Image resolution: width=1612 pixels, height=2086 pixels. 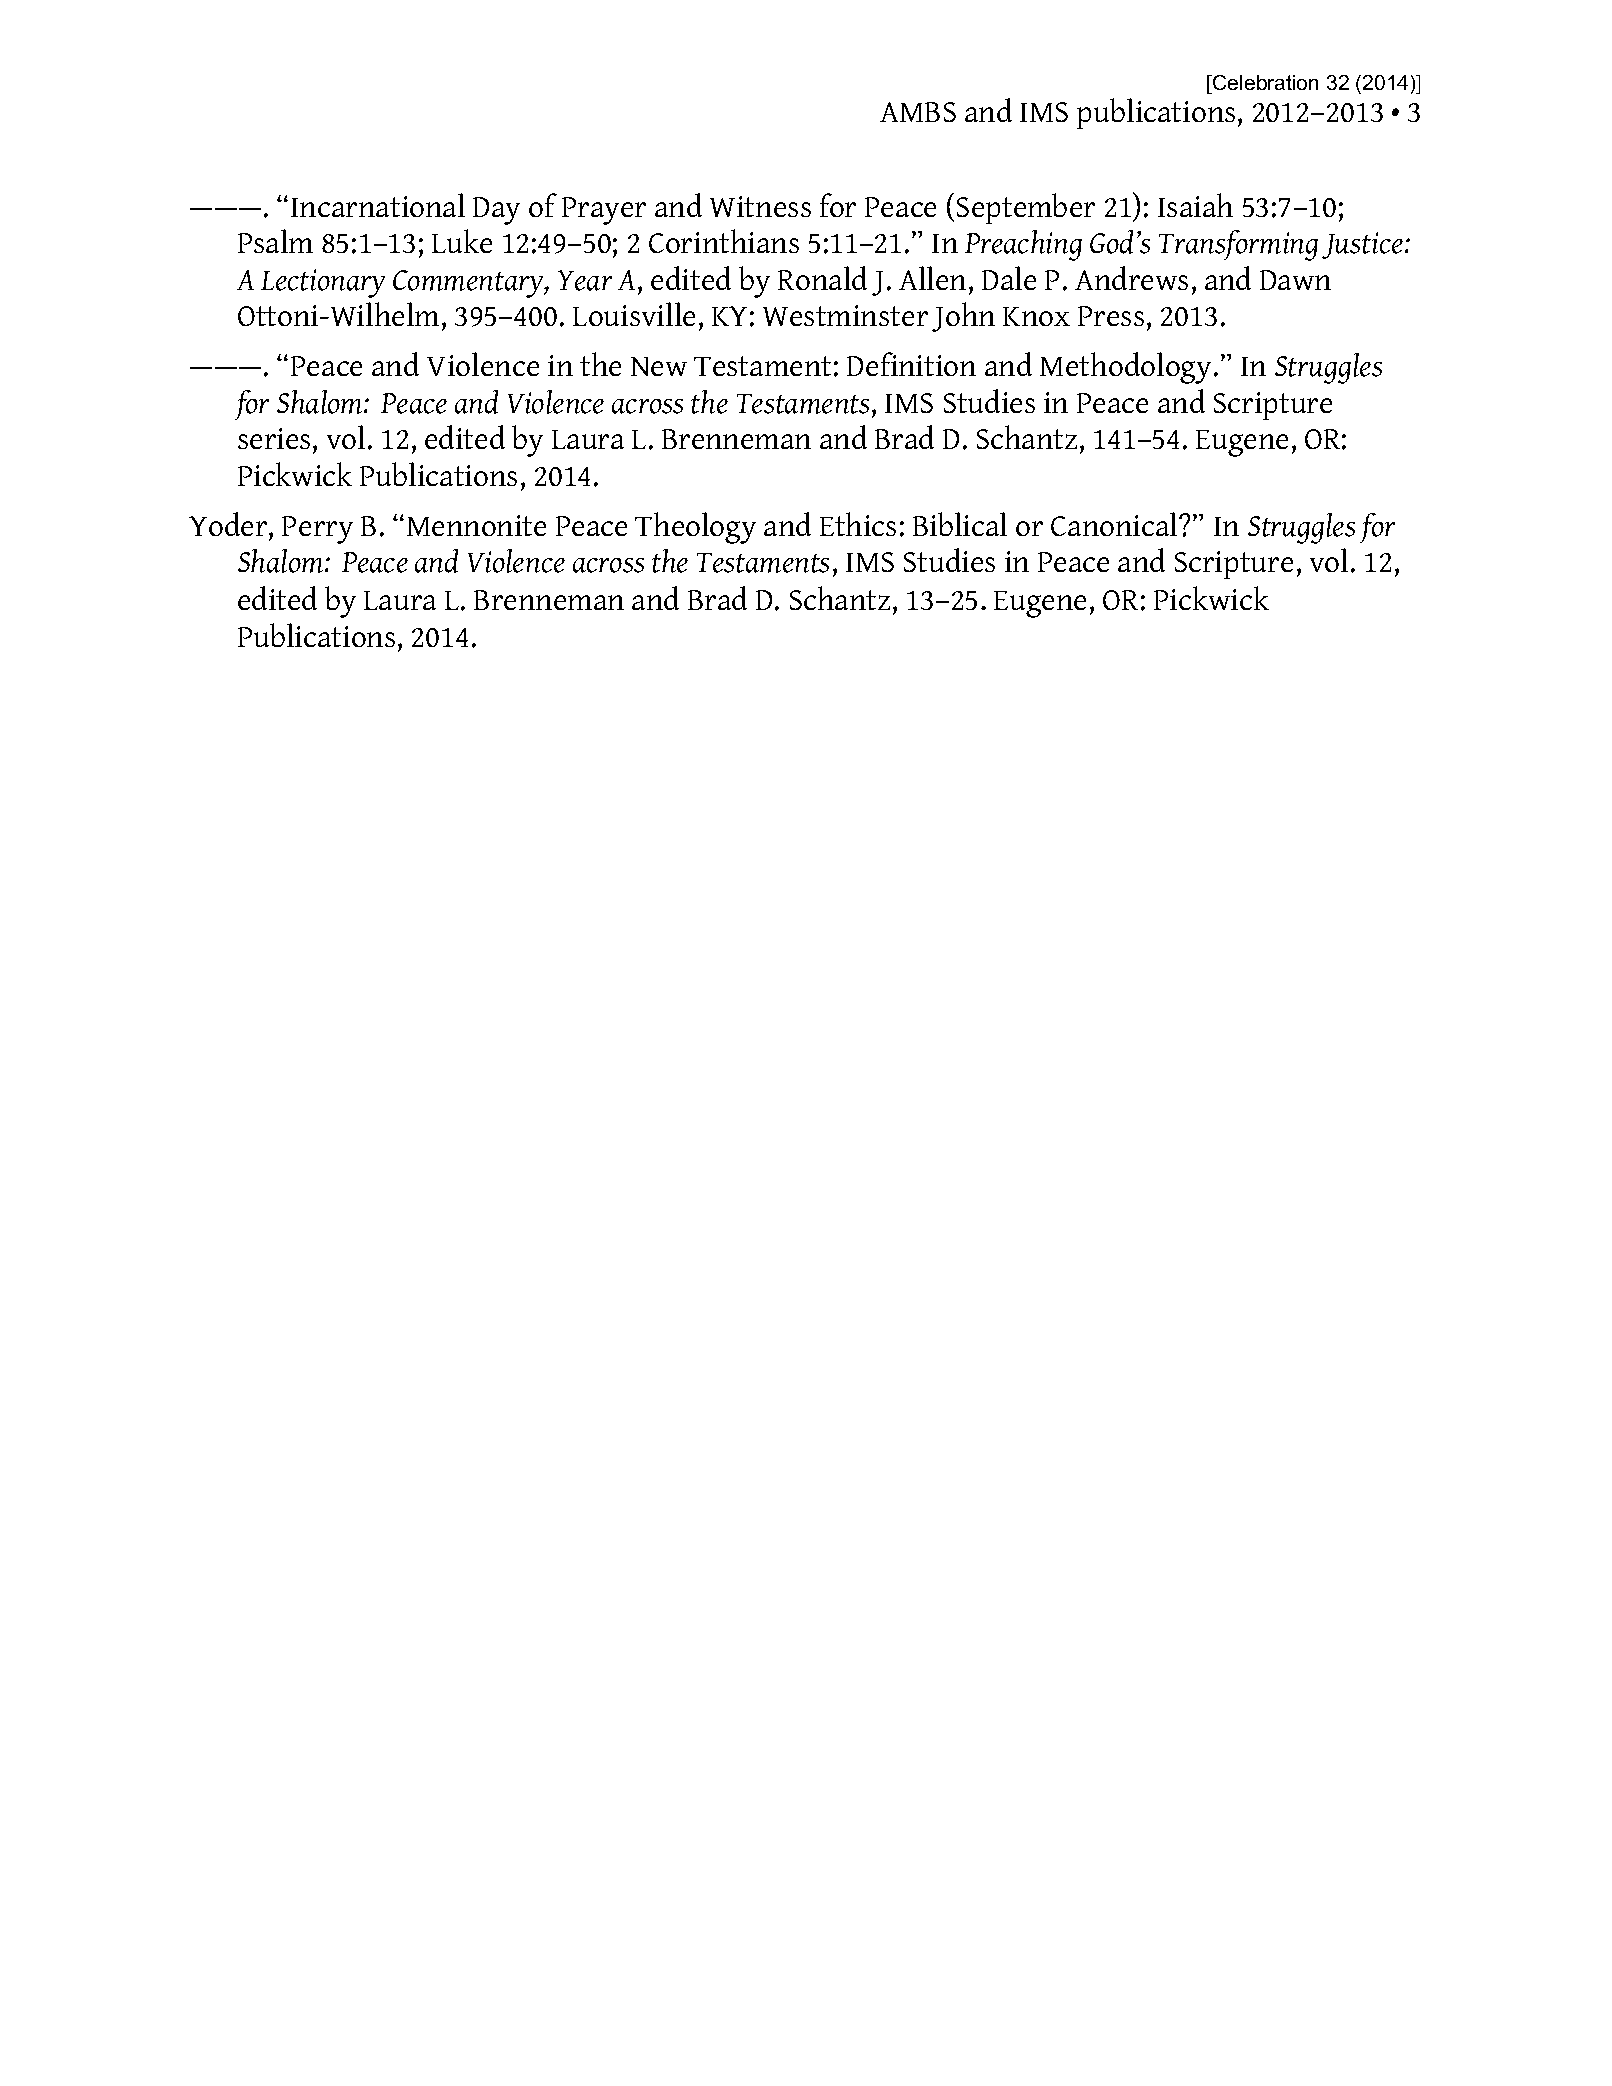 I want to click on Lectionary, so click(x=323, y=283).
